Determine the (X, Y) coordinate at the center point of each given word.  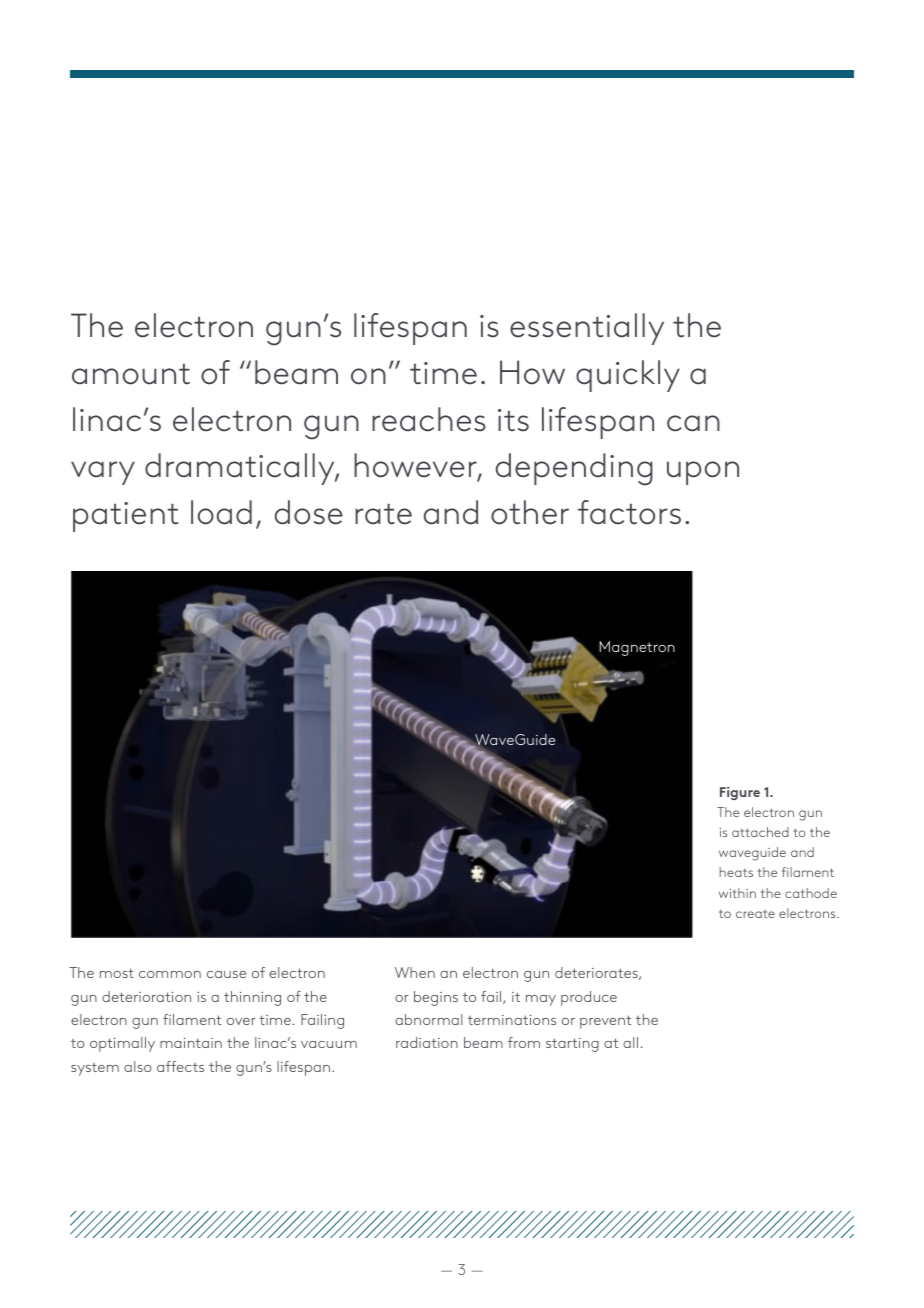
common (170, 974)
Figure (740, 793)
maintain (191, 1043)
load (221, 512)
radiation (427, 1042)
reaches (429, 419)
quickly (628, 376)
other (530, 512)
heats (736, 872)
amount (131, 374)
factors (629, 512)
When (415, 972)
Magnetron (637, 648)
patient (125, 517)
